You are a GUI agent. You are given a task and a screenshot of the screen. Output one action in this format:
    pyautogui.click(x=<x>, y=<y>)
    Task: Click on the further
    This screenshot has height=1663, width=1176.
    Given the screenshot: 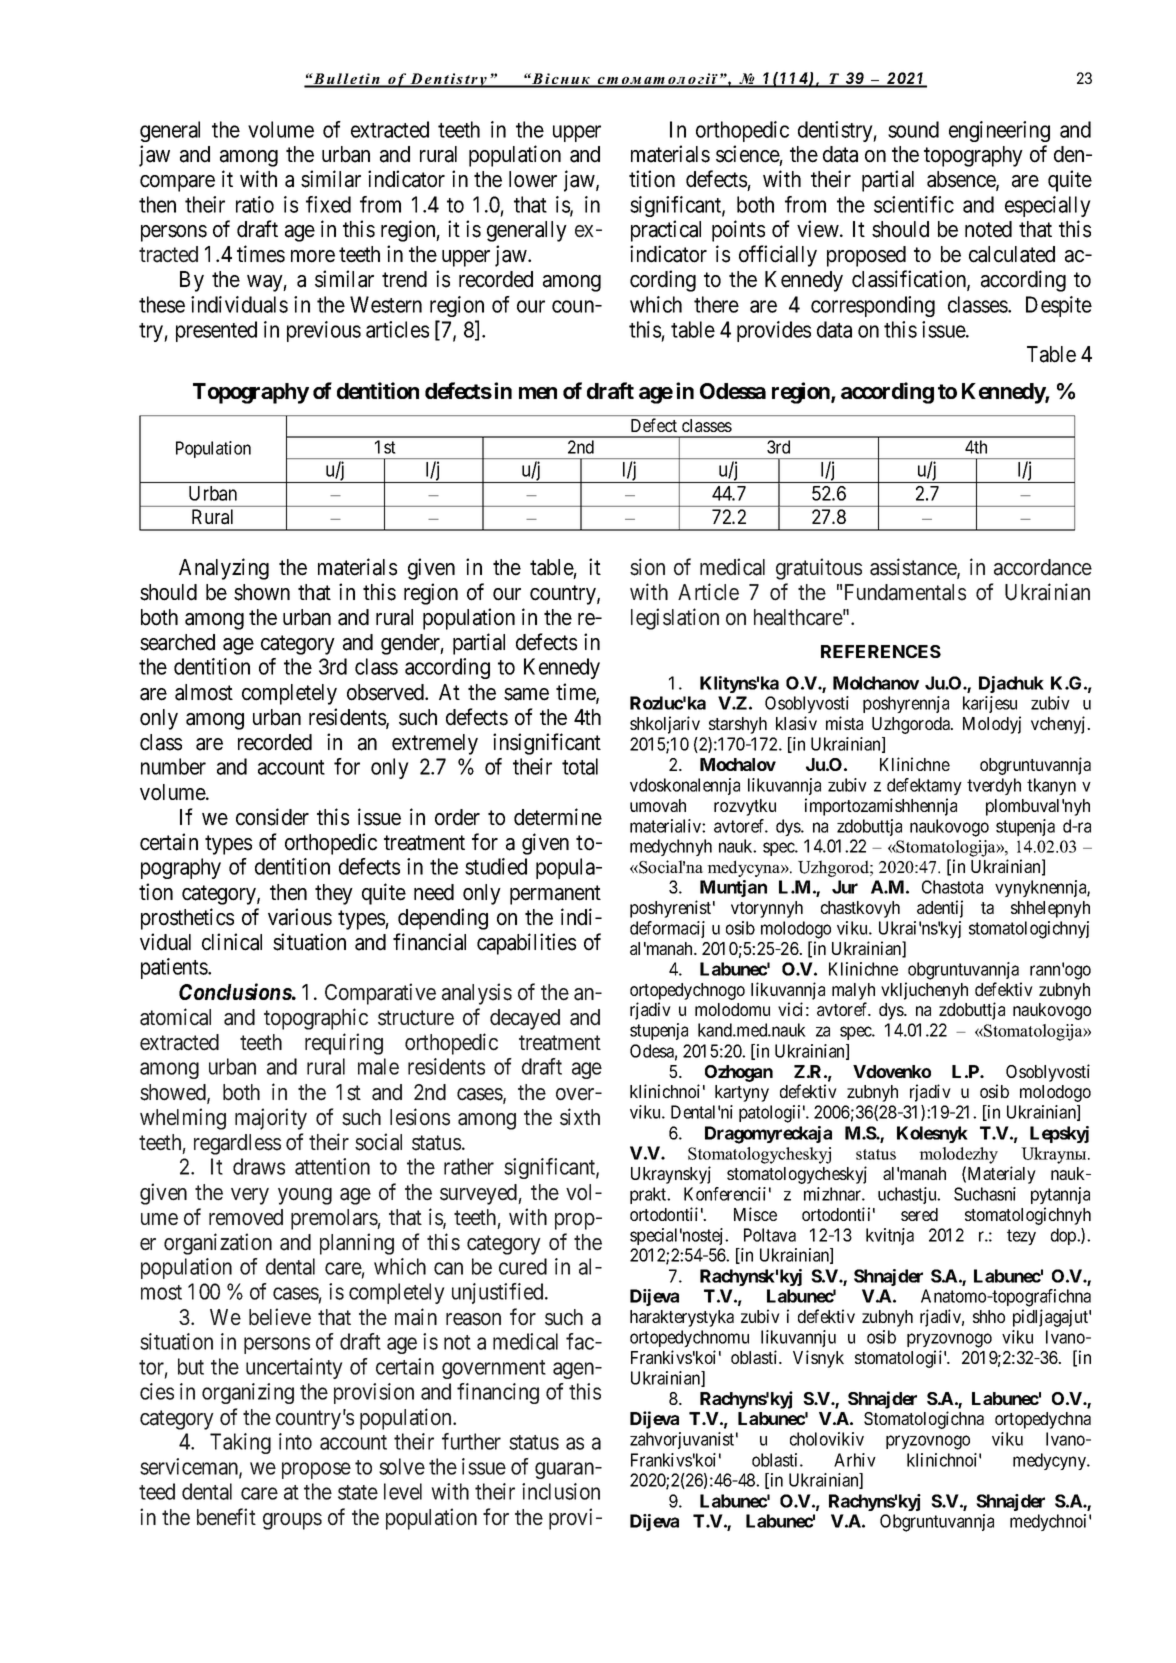 What is the action you would take?
    pyautogui.click(x=471, y=1441)
